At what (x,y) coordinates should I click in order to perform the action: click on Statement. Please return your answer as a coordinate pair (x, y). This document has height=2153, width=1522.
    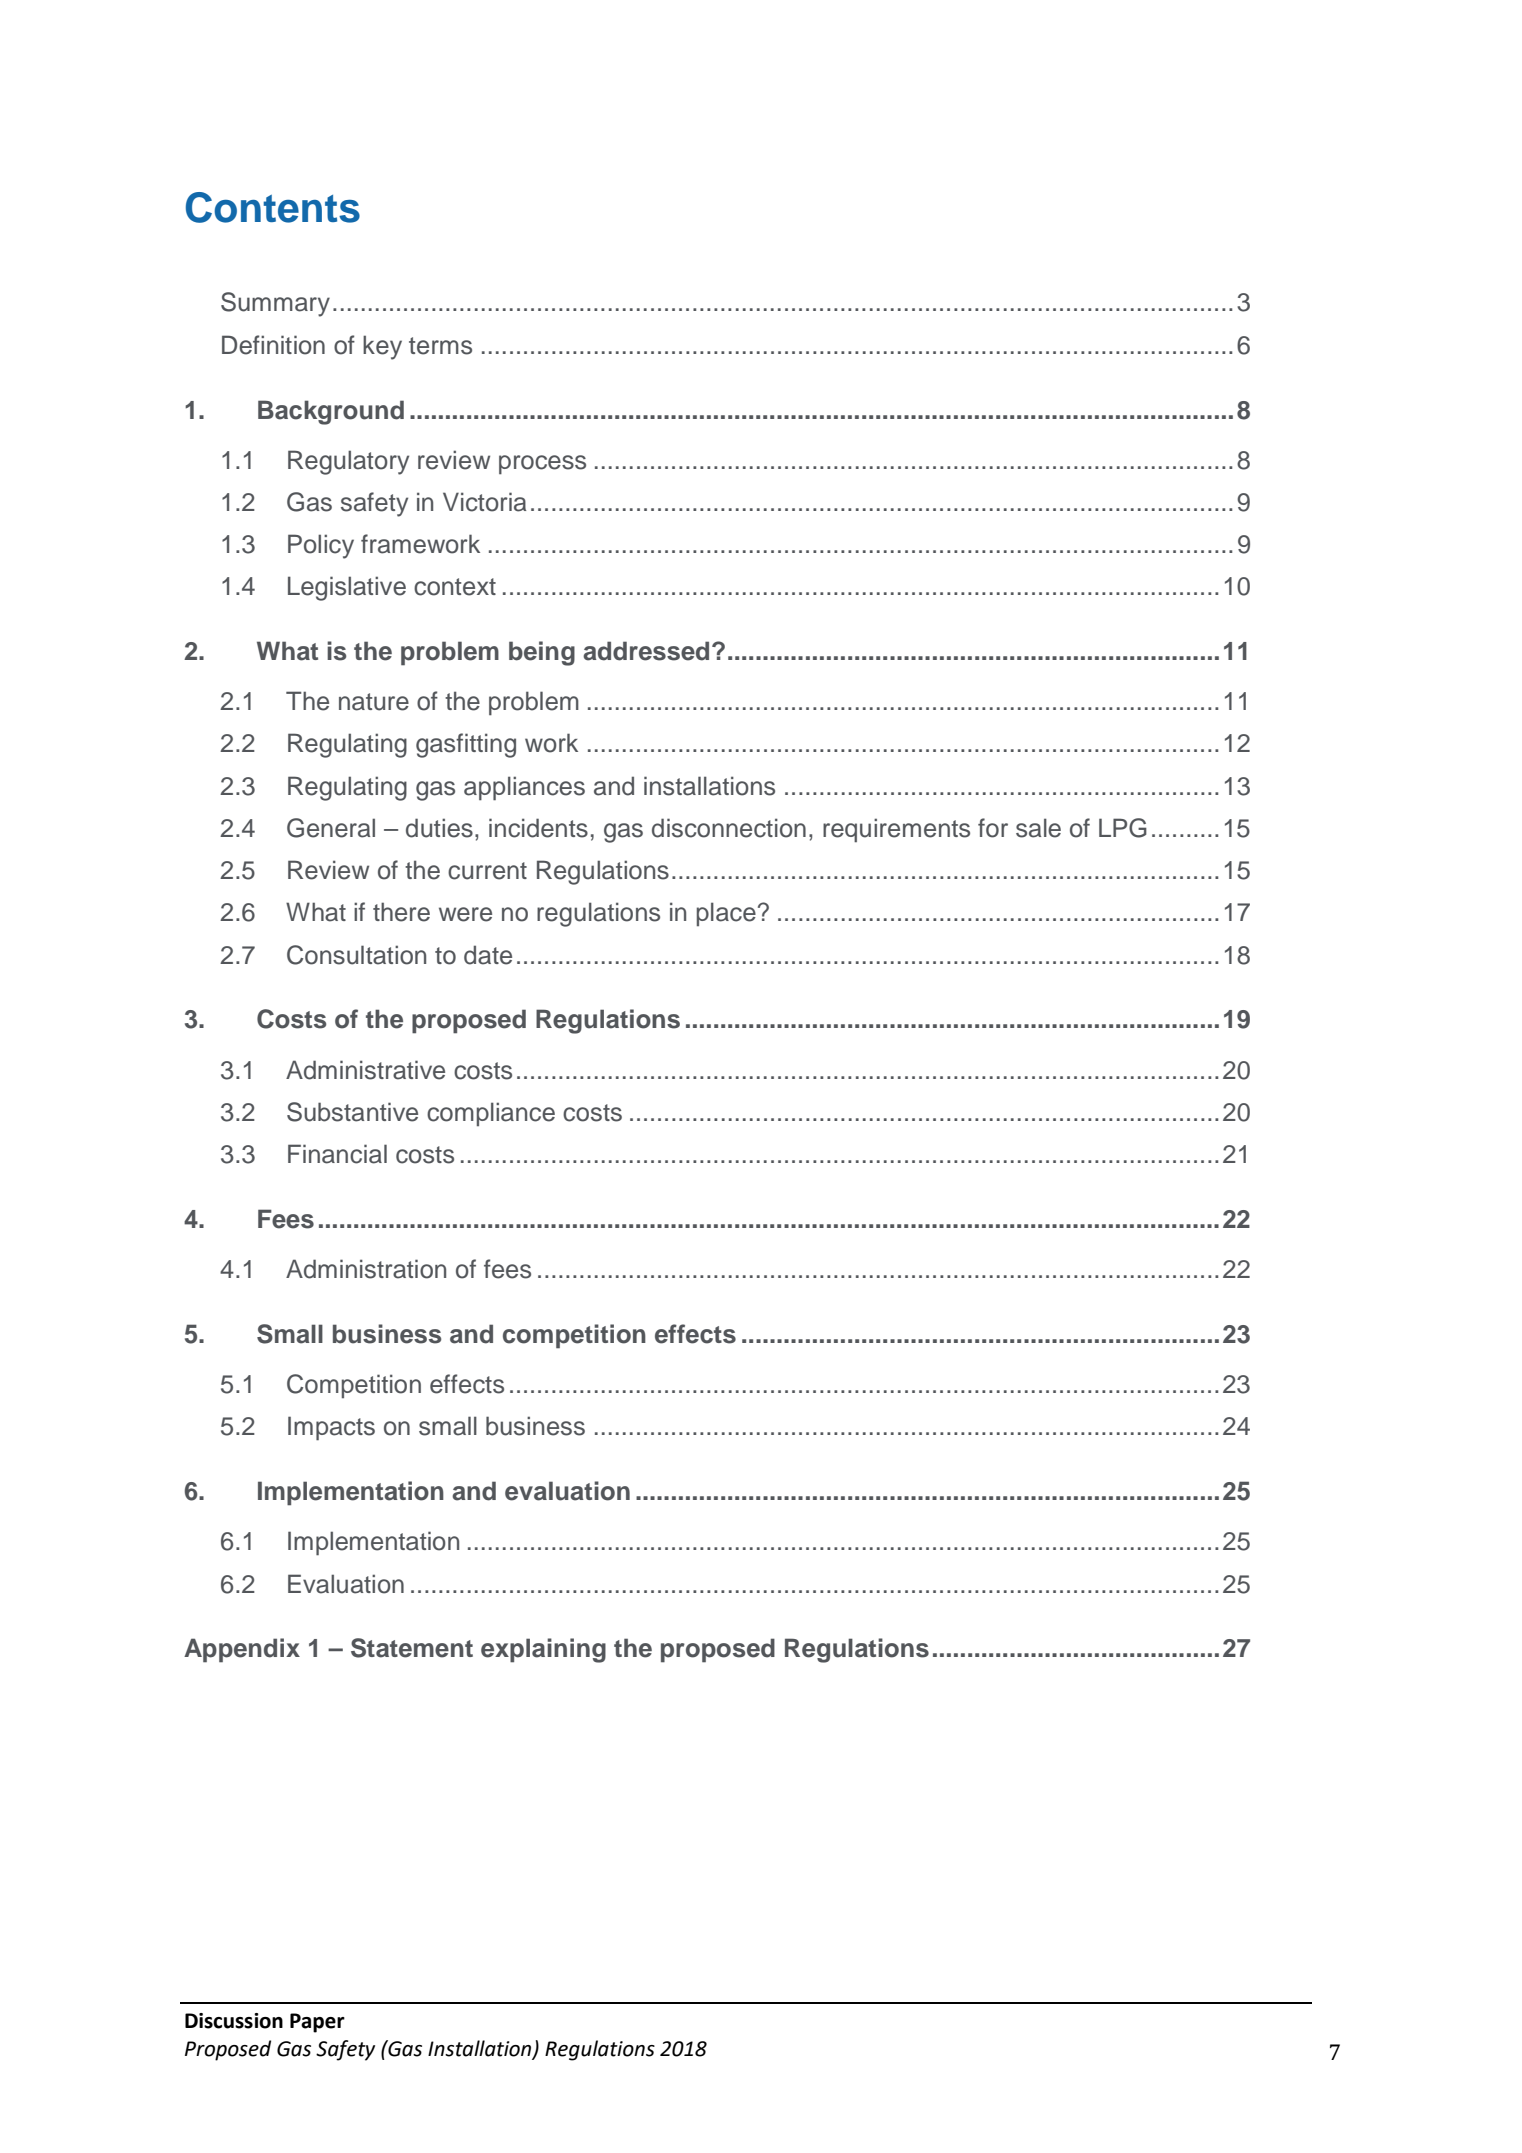
    Looking at the image, I should click on (412, 1648).
